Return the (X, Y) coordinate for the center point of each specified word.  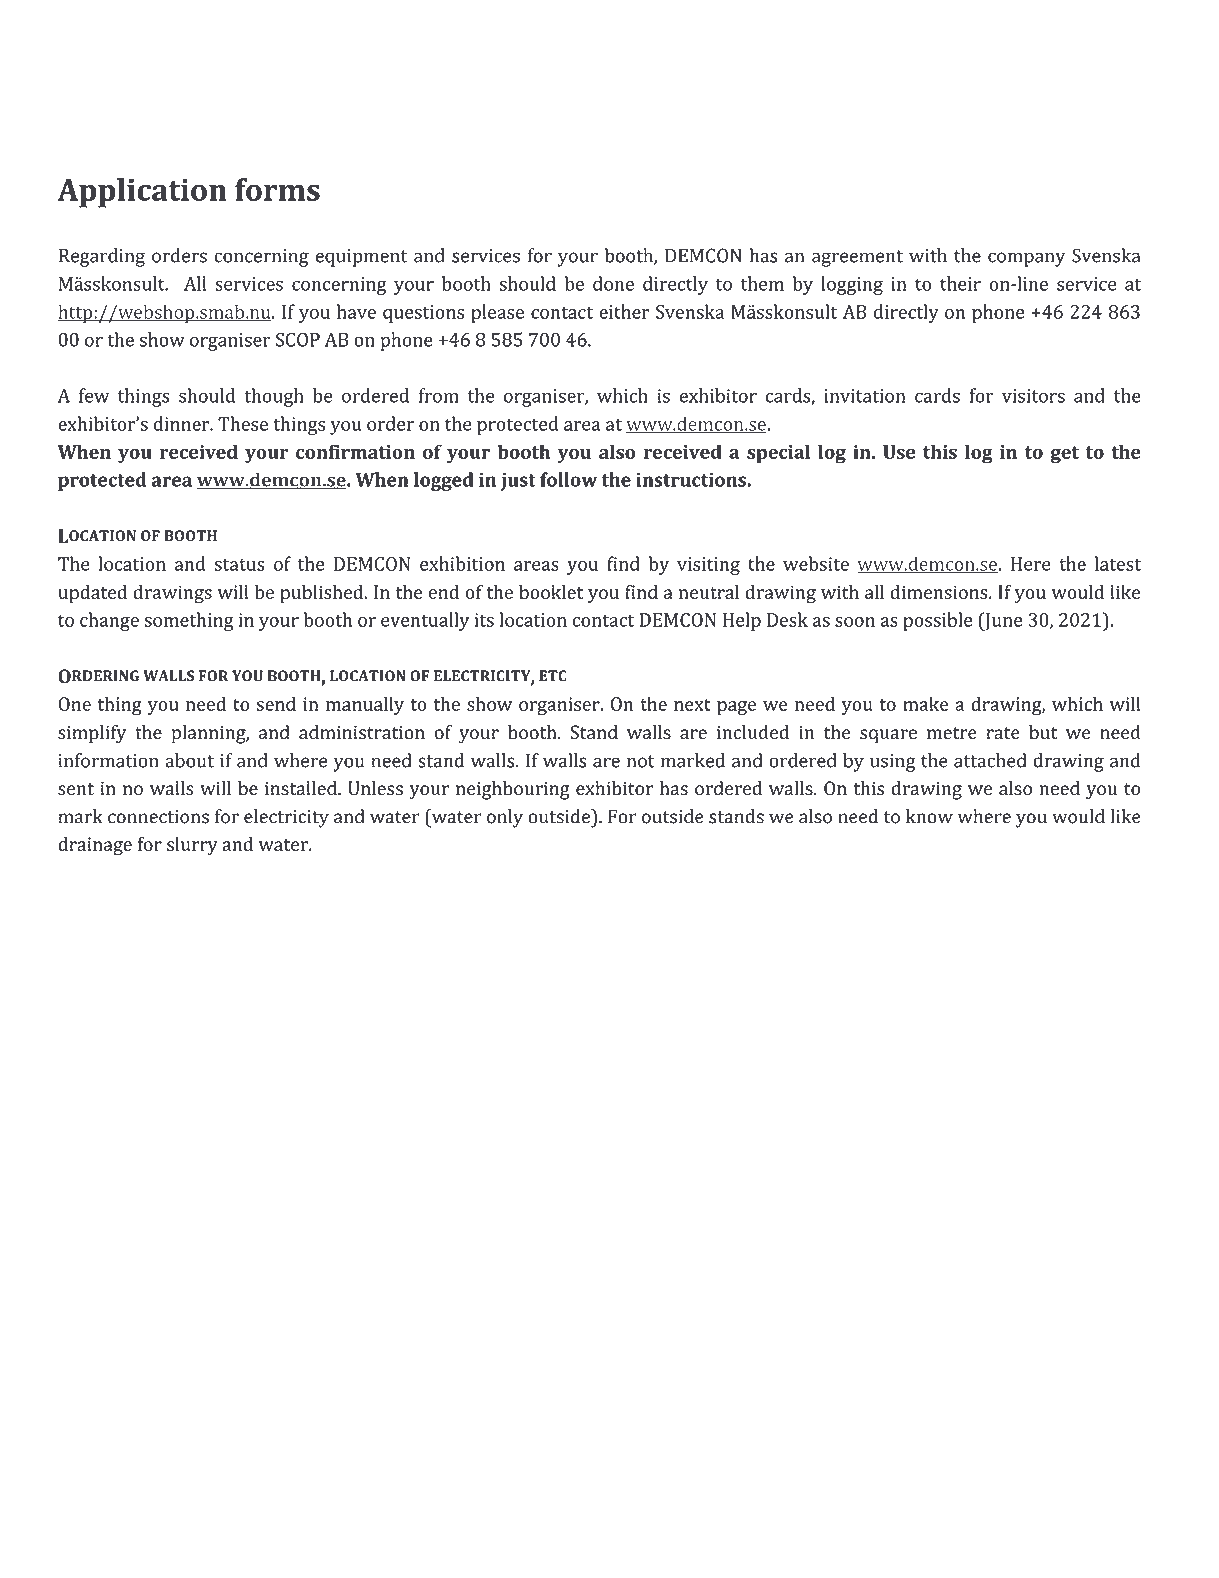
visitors (1033, 396)
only (505, 818)
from (439, 395)
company (1026, 259)
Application (142, 193)
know (929, 816)
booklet (551, 592)
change (109, 621)
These (243, 423)
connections (158, 817)
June (1002, 621)
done (613, 283)
